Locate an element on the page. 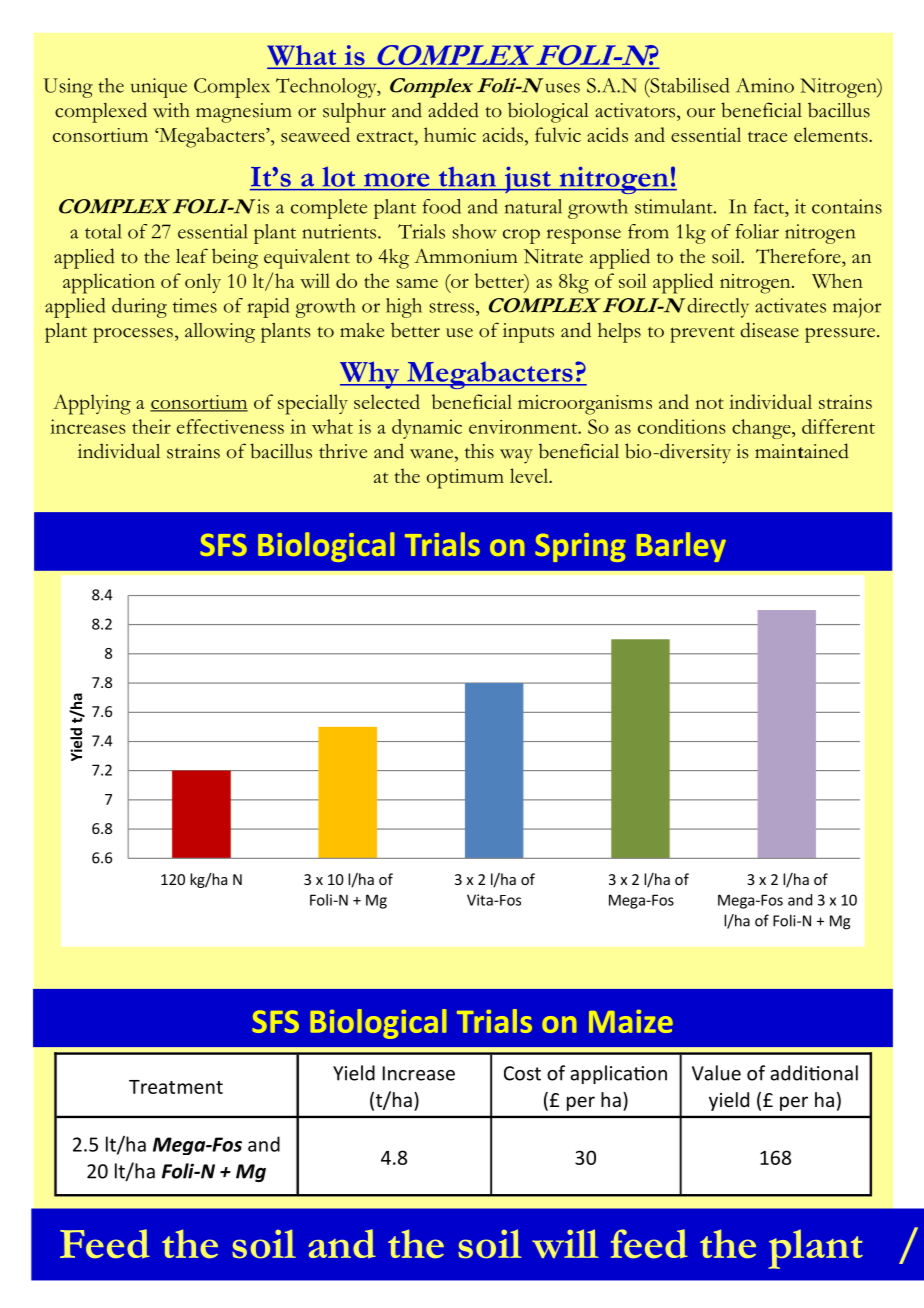 The width and height of the document is (924, 1308). Treatment is located at coordinates (176, 1087).
